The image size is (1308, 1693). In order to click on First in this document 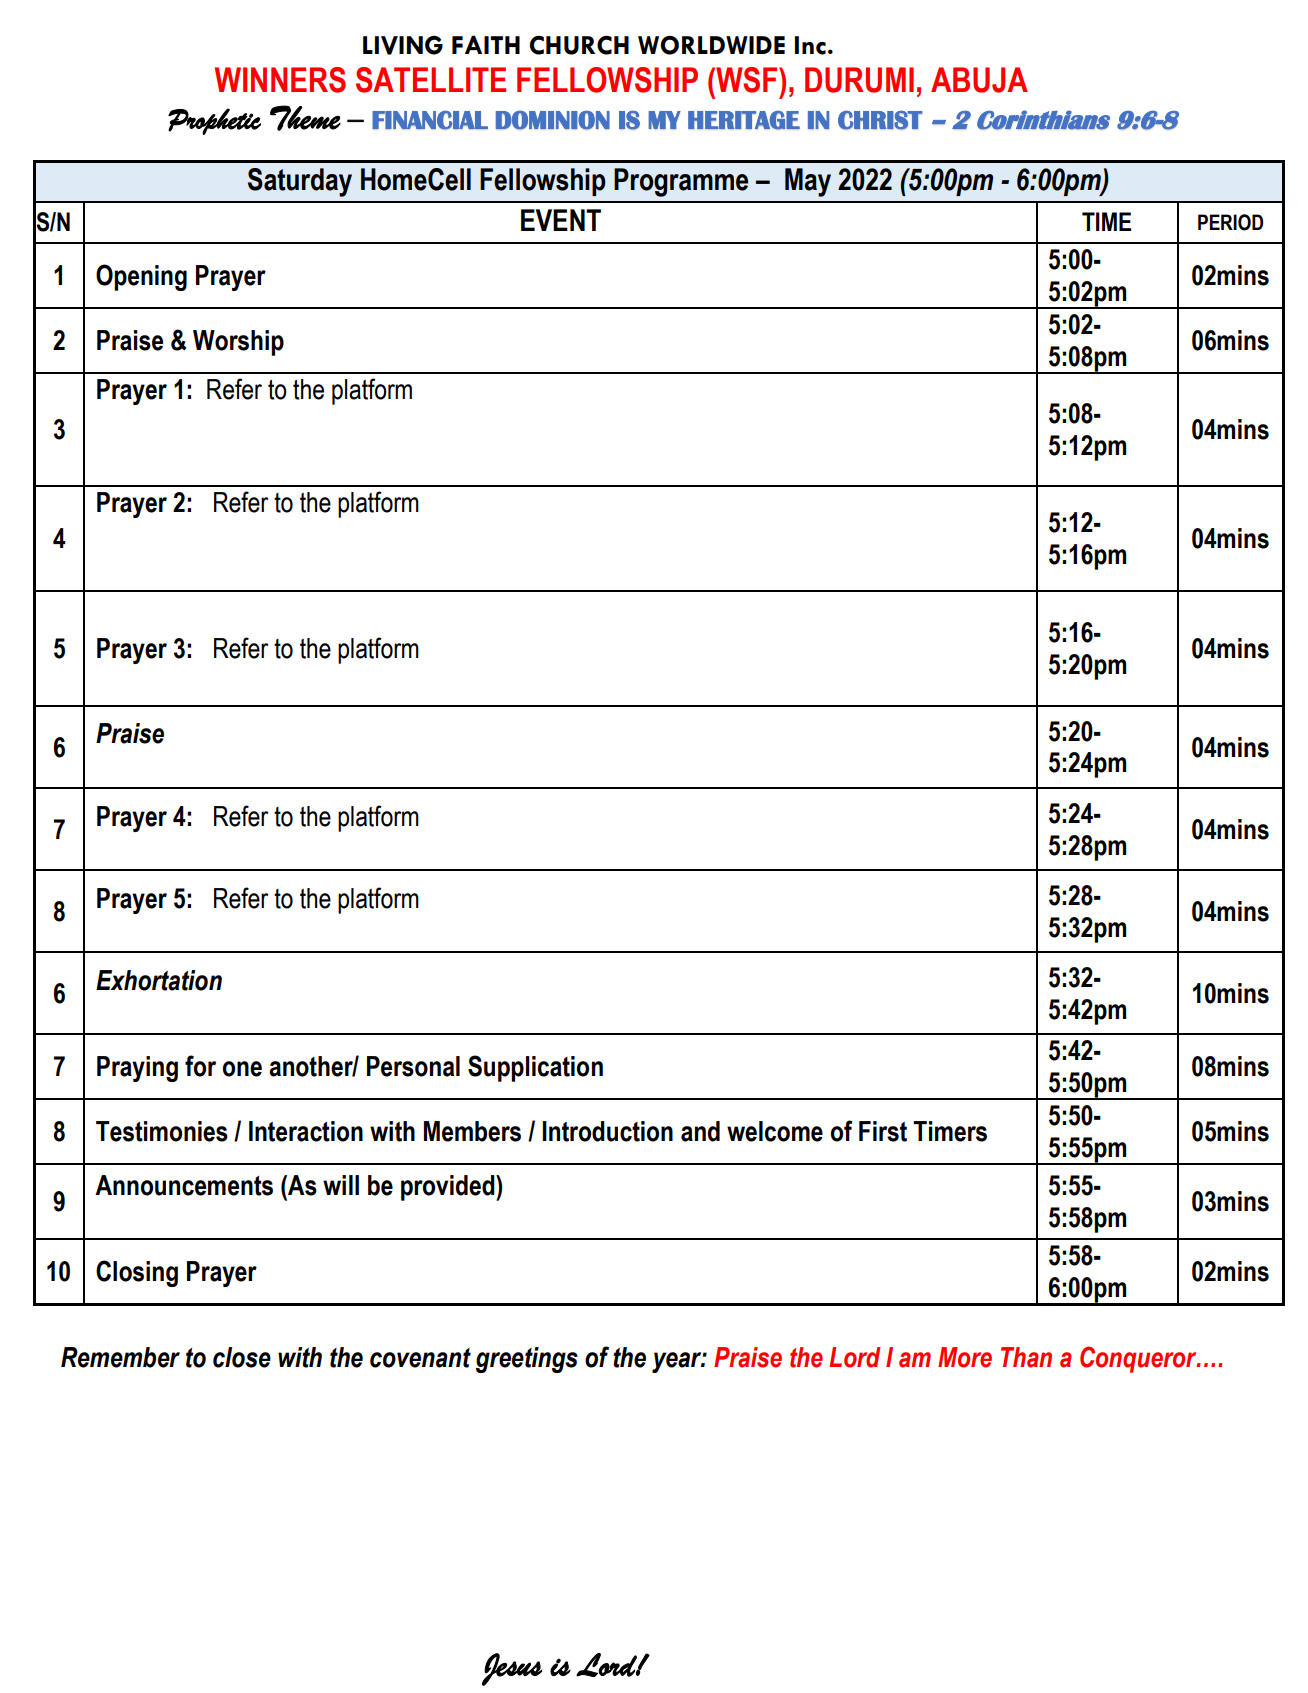, I will do `click(883, 1131)`.
